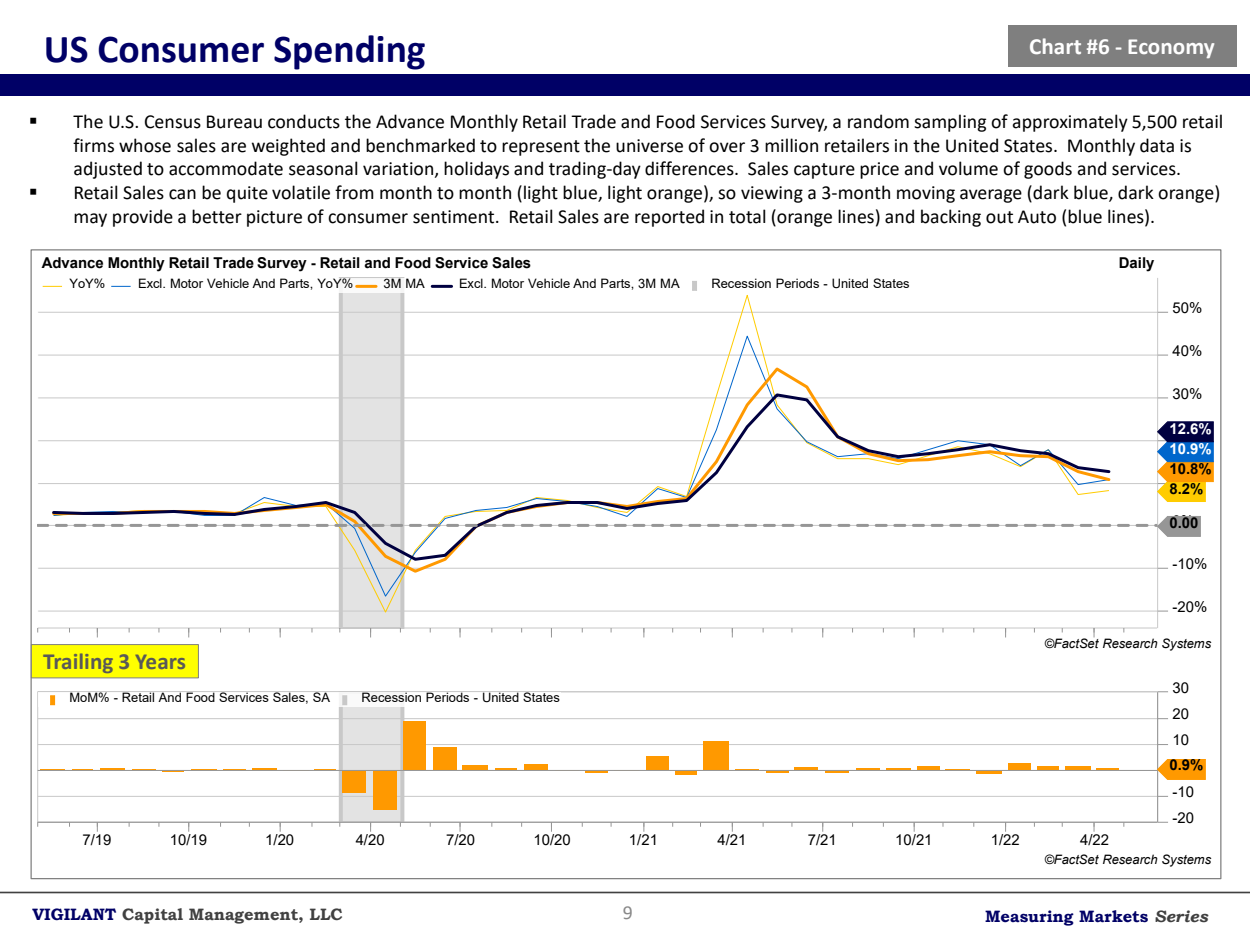 Image resolution: width=1250 pixels, height=952 pixels. What do you see at coordinates (1029, 918) in the screenshot?
I see `Measuring` at bounding box center [1029, 918].
